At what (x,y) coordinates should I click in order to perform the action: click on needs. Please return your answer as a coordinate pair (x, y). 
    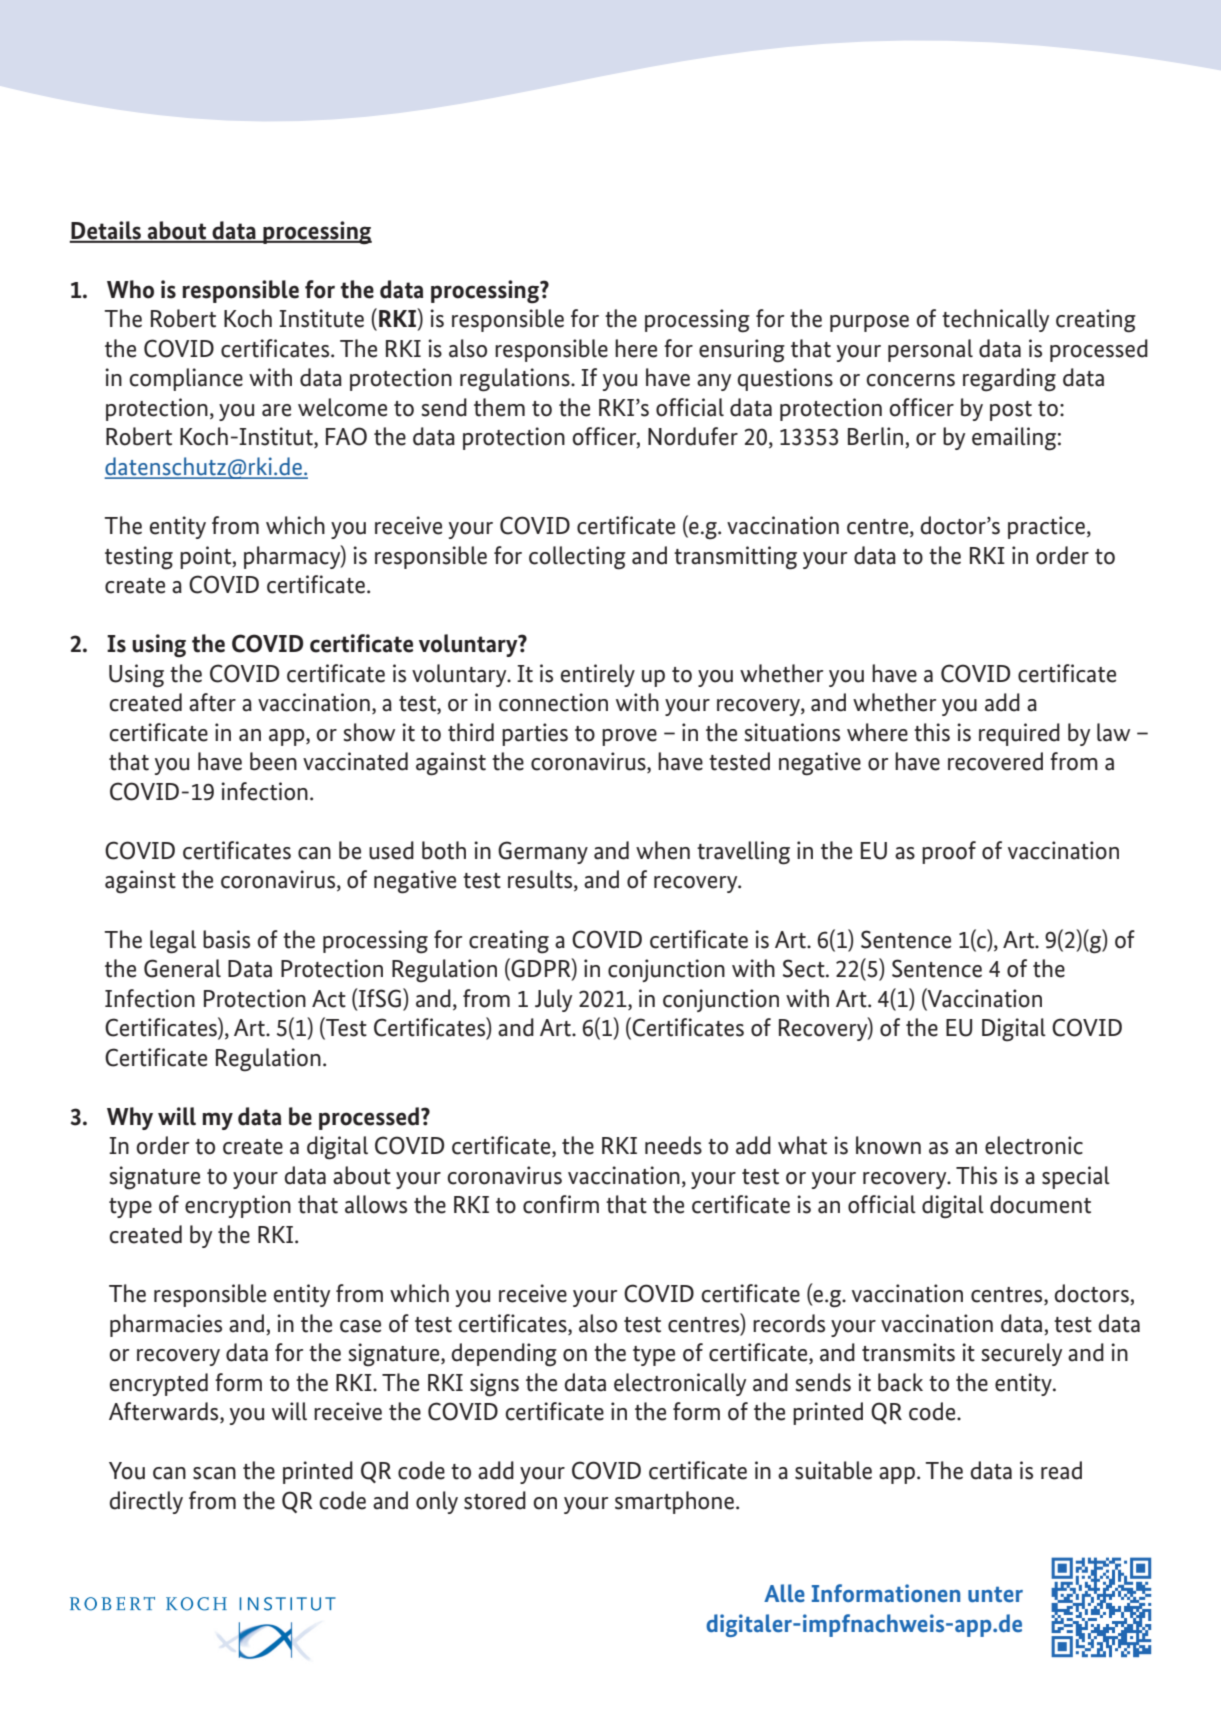
    Looking at the image, I should click on (673, 1145).
